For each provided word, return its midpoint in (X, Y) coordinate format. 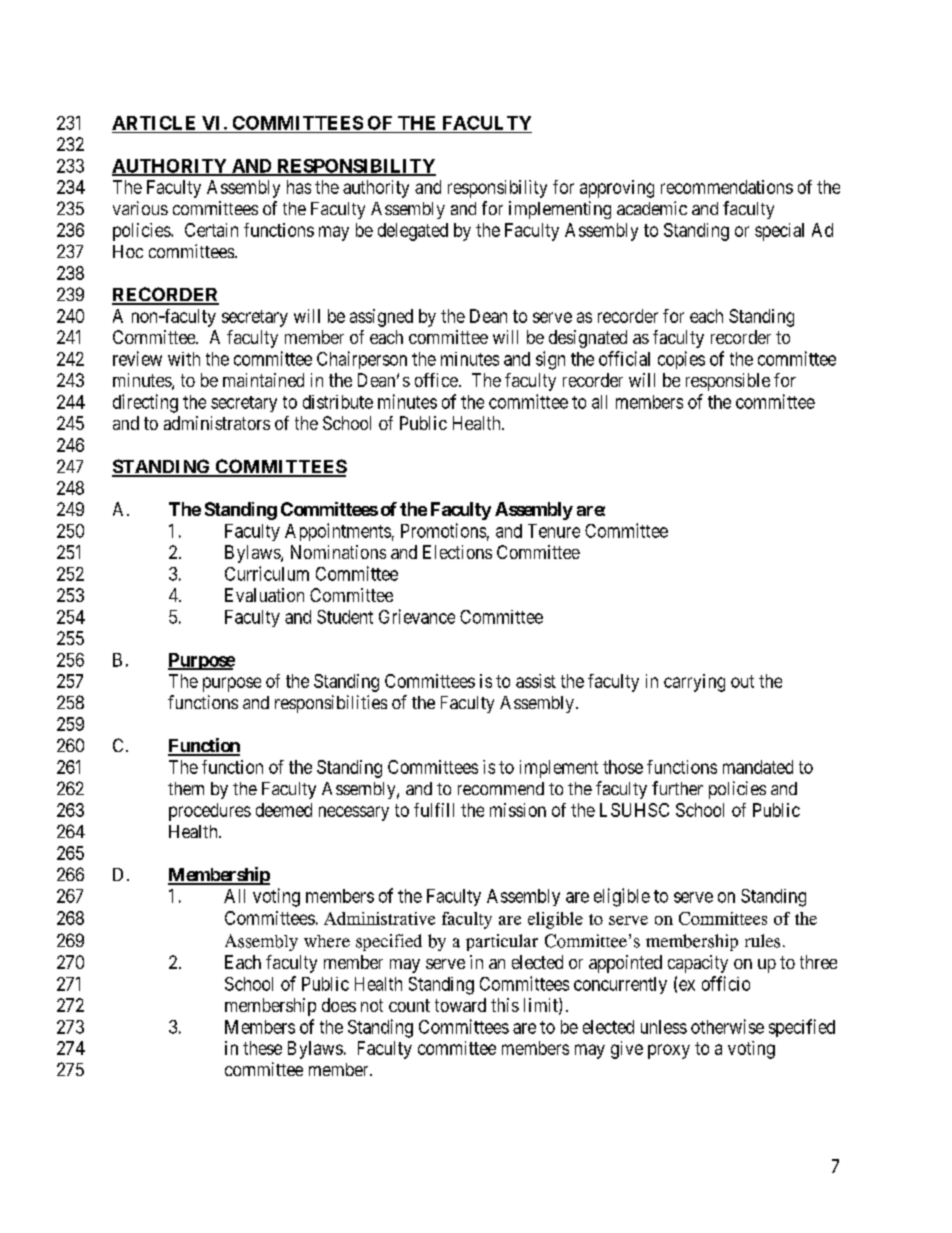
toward (460, 1005)
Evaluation (264, 595)
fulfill (434, 810)
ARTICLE (153, 123)
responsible (728, 382)
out (742, 681)
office (436, 380)
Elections (457, 552)
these (262, 1048)
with (184, 359)
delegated (413, 232)
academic (652, 208)
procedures (210, 812)
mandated (758, 767)
